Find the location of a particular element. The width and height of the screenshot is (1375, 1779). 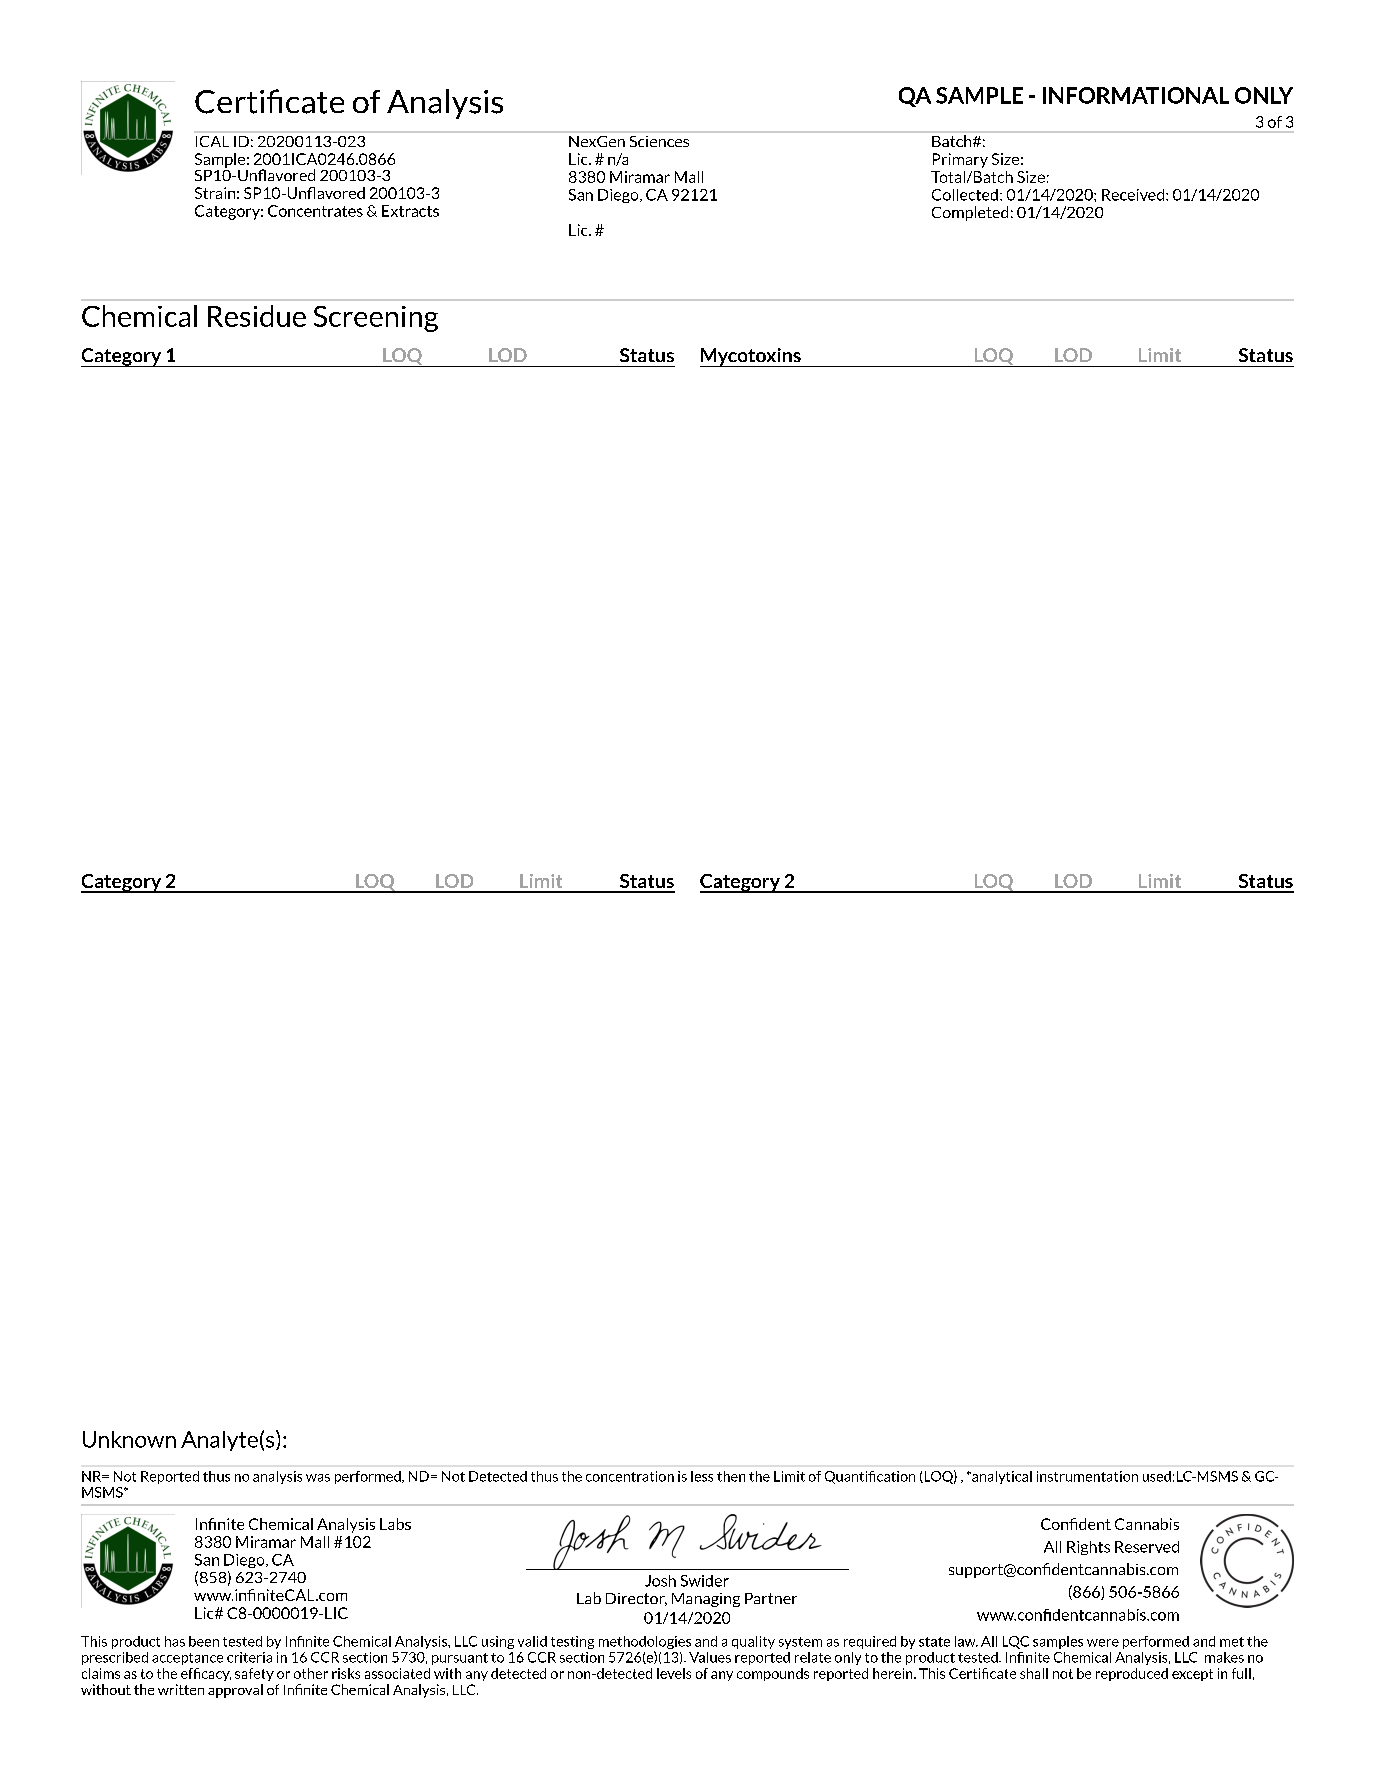

less is located at coordinates (702, 1476).
